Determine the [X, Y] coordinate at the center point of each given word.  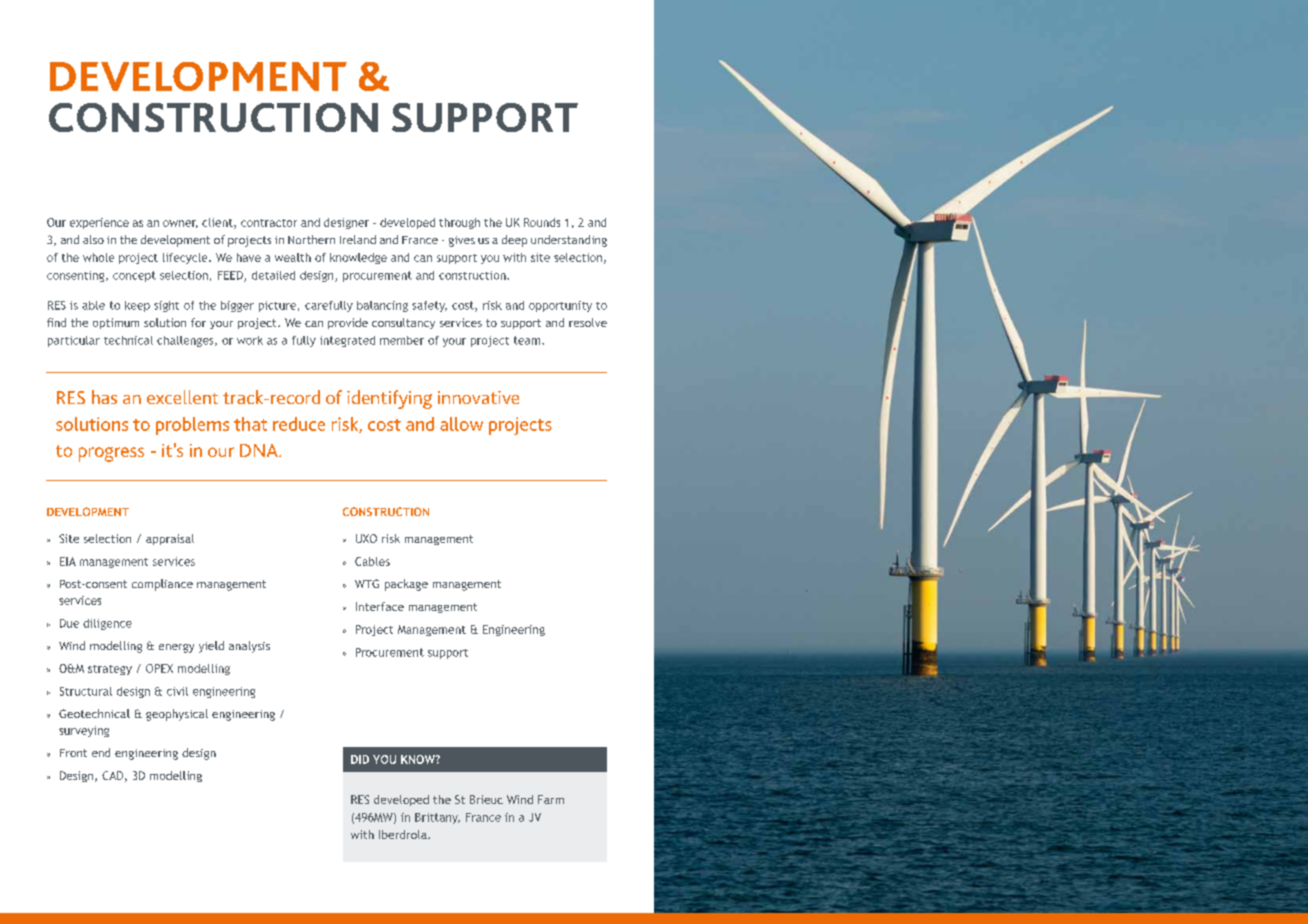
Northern [311, 239]
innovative [478, 397]
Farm [551, 799]
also [93, 239]
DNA [260, 450]
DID [360, 759]
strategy [110, 670]
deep [514, 241]
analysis [249, 647]
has [104, 397]
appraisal [170, 539]
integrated [347, 341]
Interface [380, 606]
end [101, 752]
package [406, 585]
